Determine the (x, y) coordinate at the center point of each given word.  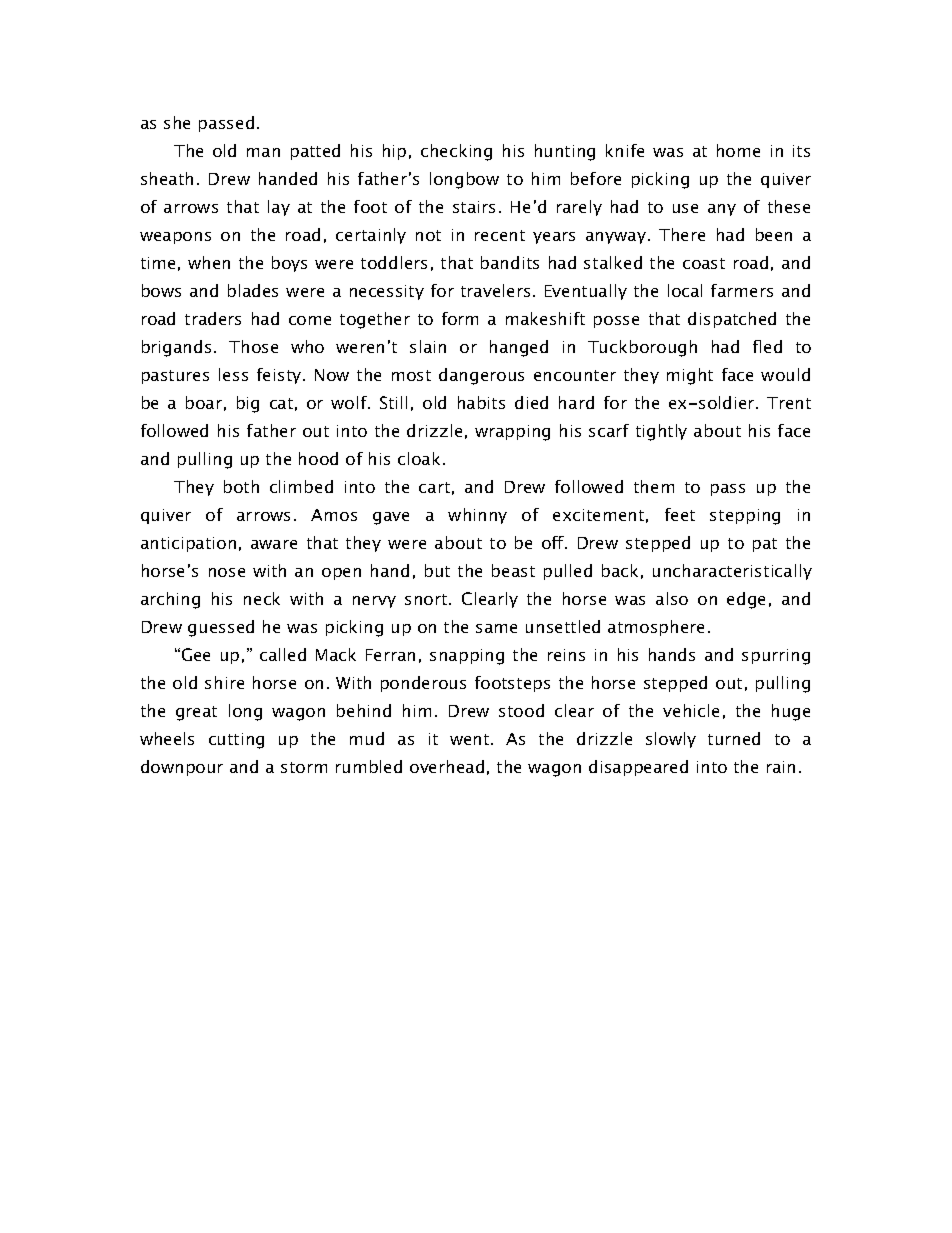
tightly (661, 432)
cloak (421, 458)
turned (734, 738)
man (263, 152)
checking (456, 152)
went (471, 739)
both (241, 486)
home (738, 150)
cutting (236, 741)
